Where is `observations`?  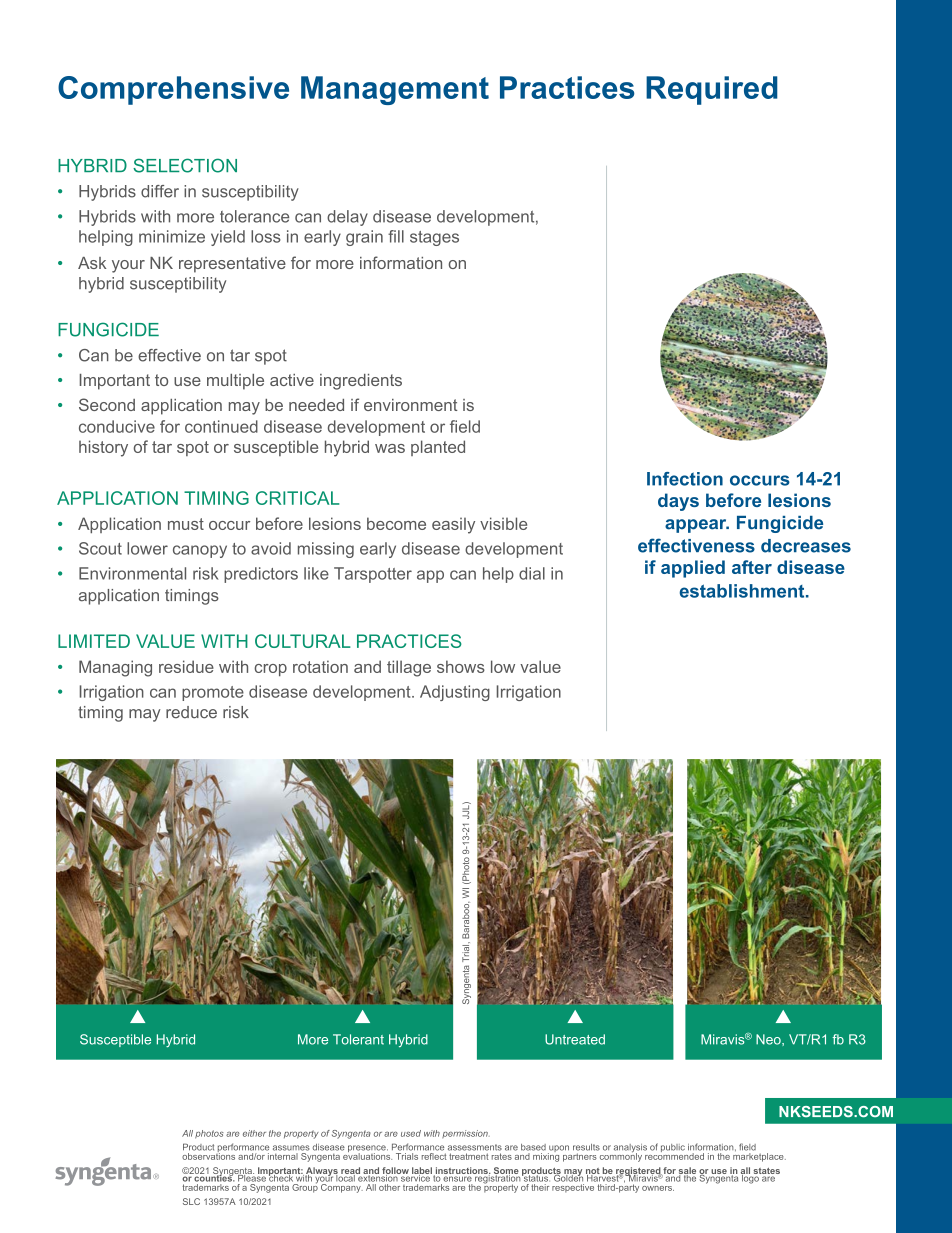 observations is located at coordinates (208, 1155).
